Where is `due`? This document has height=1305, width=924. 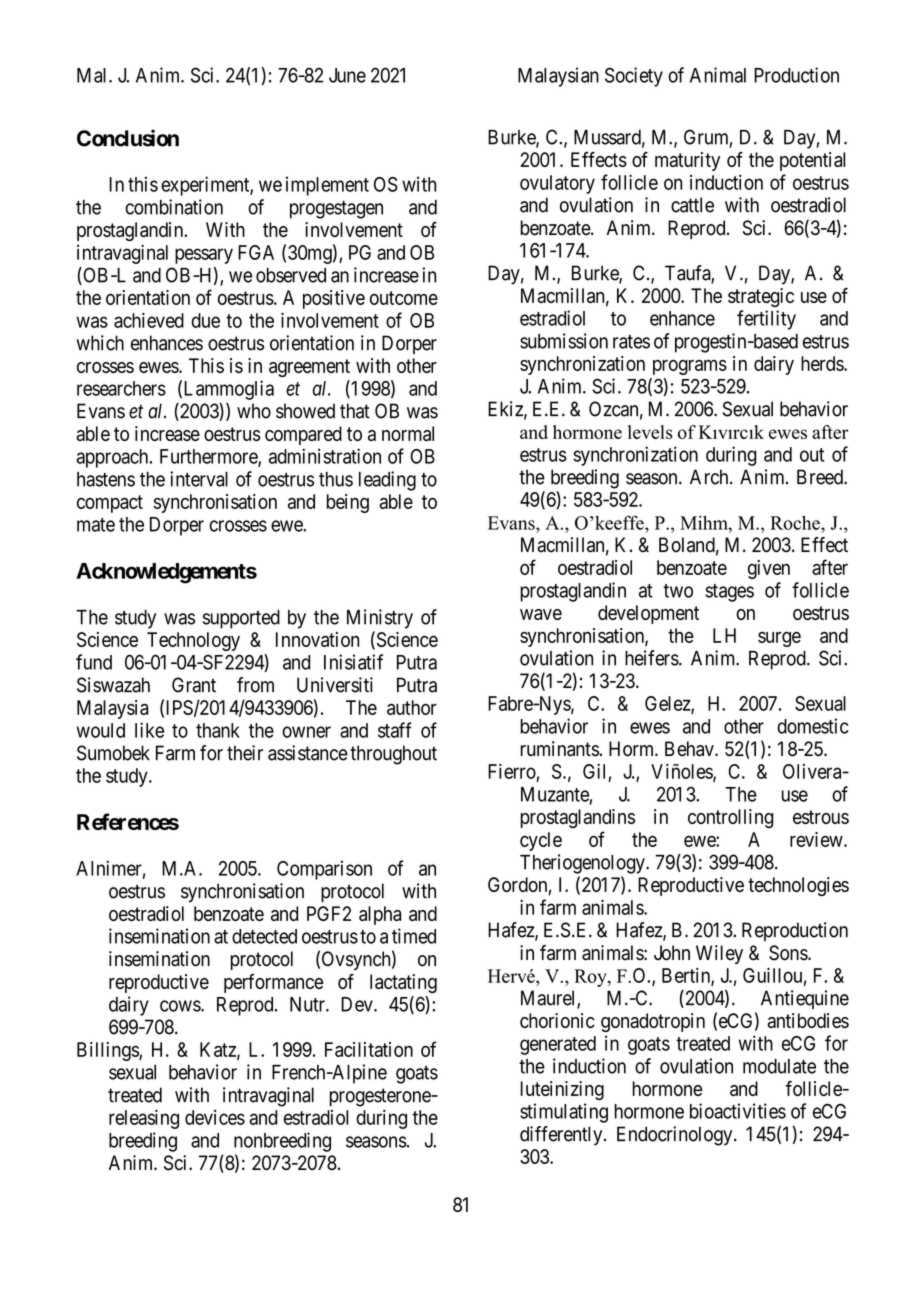
due is located at coordinates (205, 320).
